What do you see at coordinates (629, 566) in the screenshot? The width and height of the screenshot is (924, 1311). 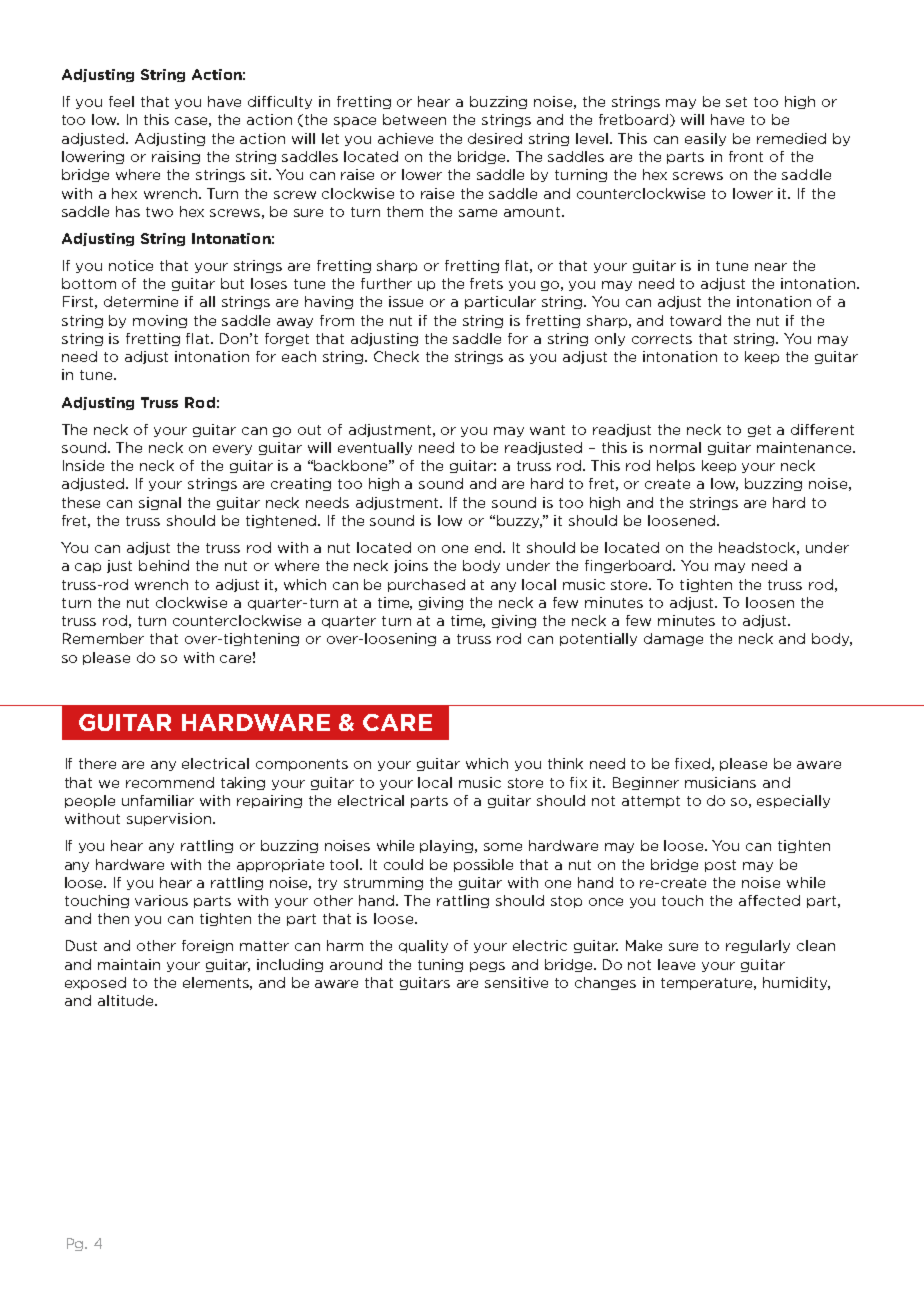 I see `fingerboard` at bounding box center [629, 566].
